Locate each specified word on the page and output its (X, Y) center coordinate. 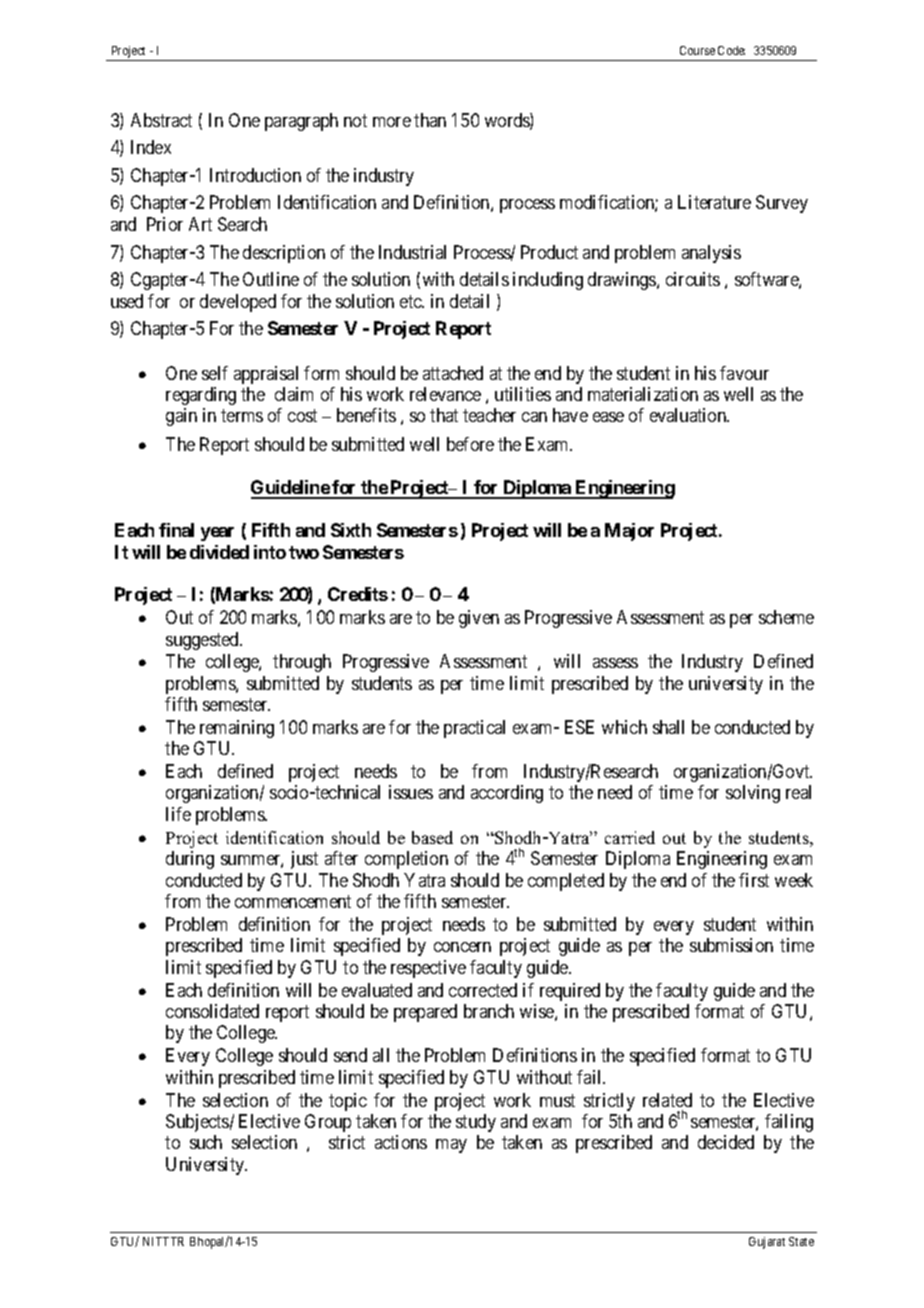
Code (731, 50)
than (430, 120)
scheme (786, 617)
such (206, 1142)
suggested (203, 641)
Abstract (161, 120)
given (479, 619)
